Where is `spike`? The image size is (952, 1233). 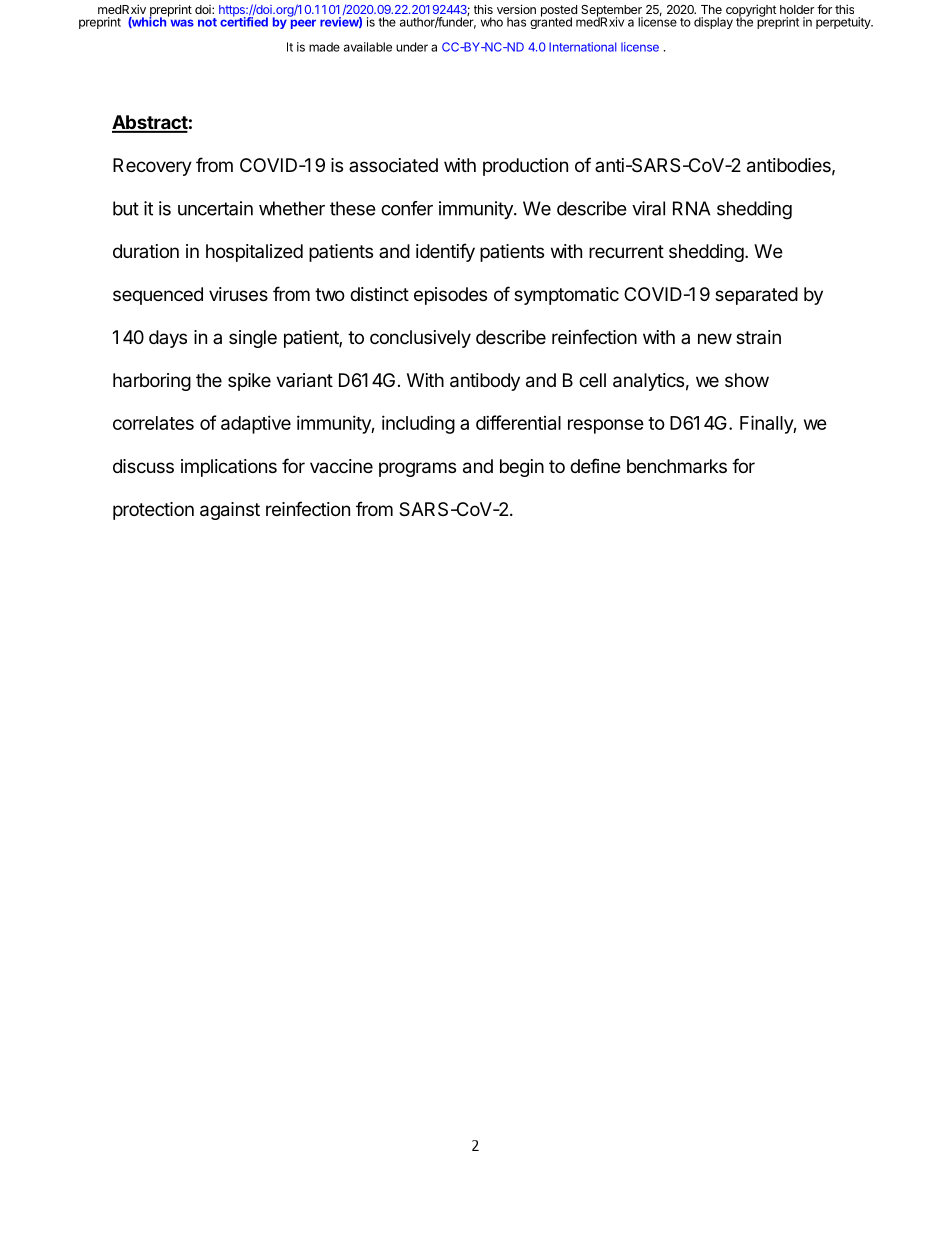 spike is located at coordinates (249, 382).
